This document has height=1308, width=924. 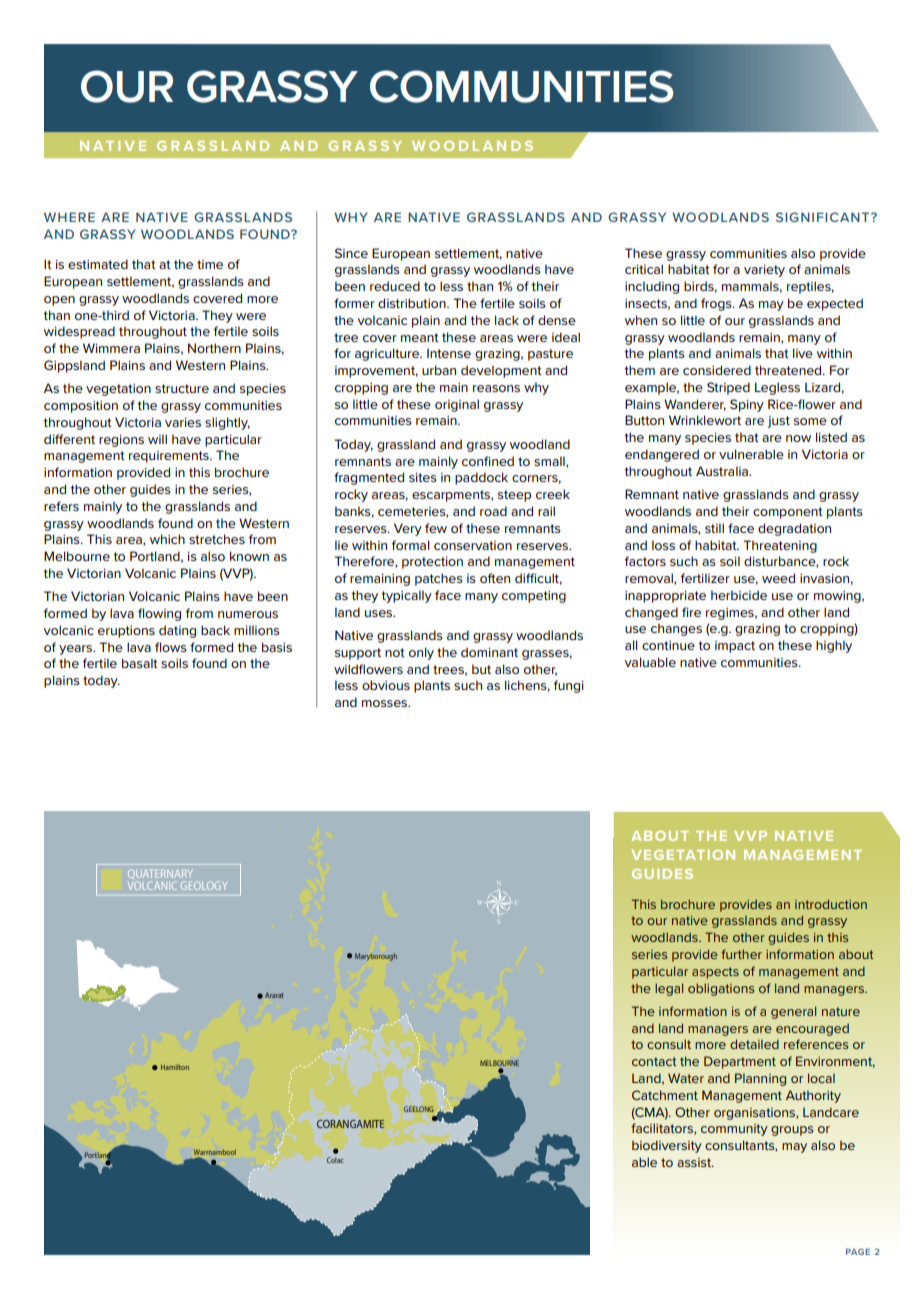 I want to click on GEELONG, so click(x=419, y=1109).
